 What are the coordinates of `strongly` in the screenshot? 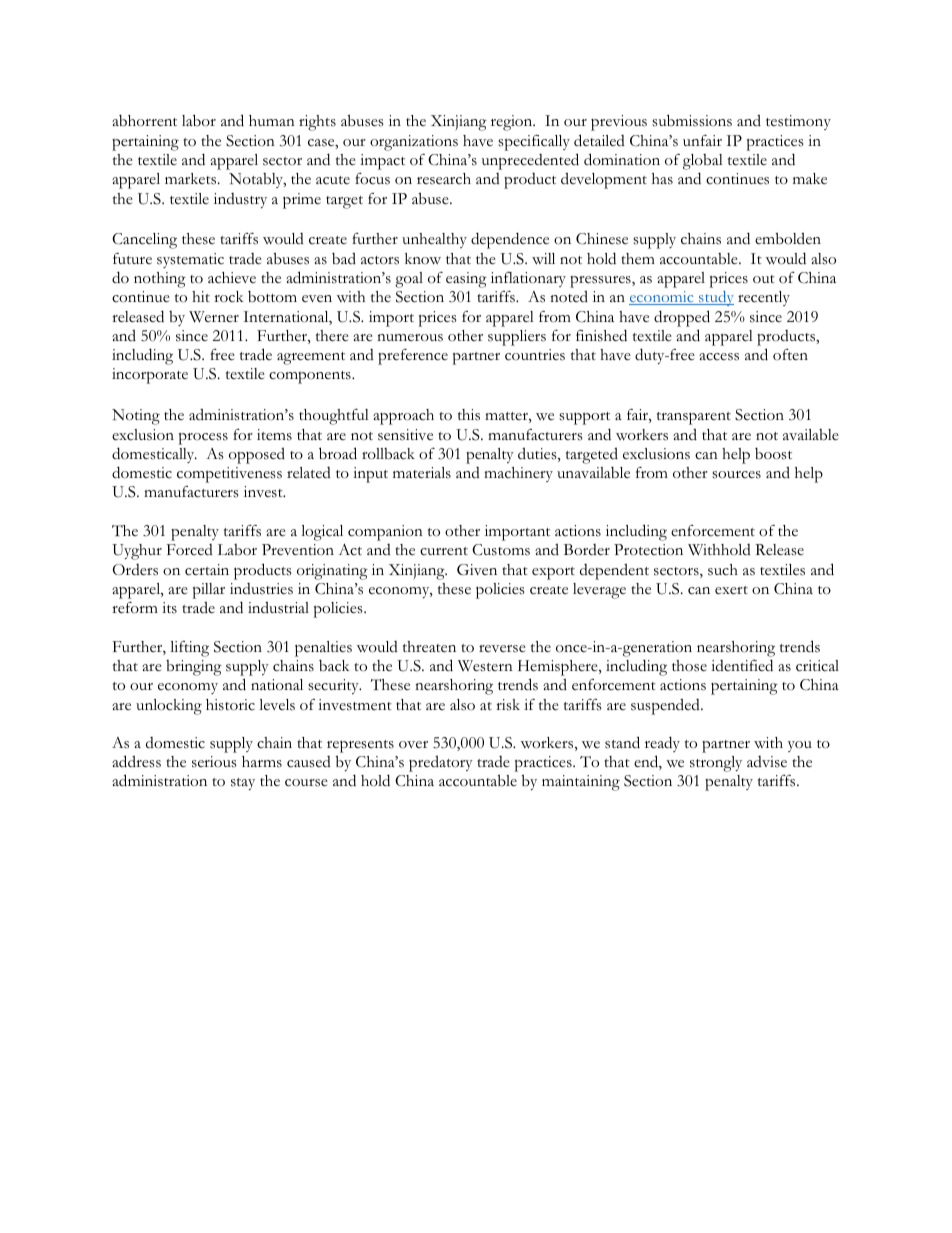 It's located at (716, 764).
